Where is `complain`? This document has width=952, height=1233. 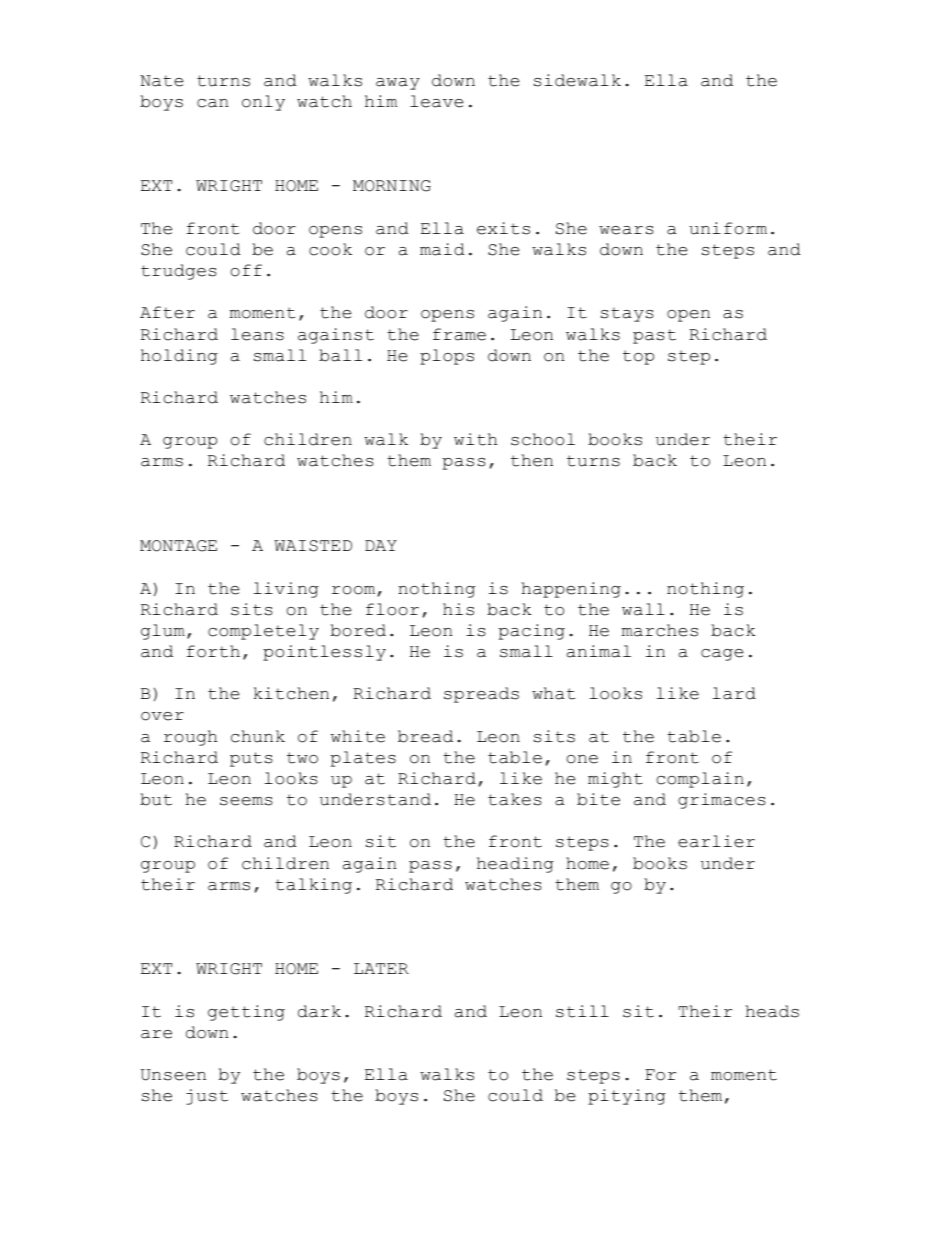 complain is located at coordinates (700, 780).
